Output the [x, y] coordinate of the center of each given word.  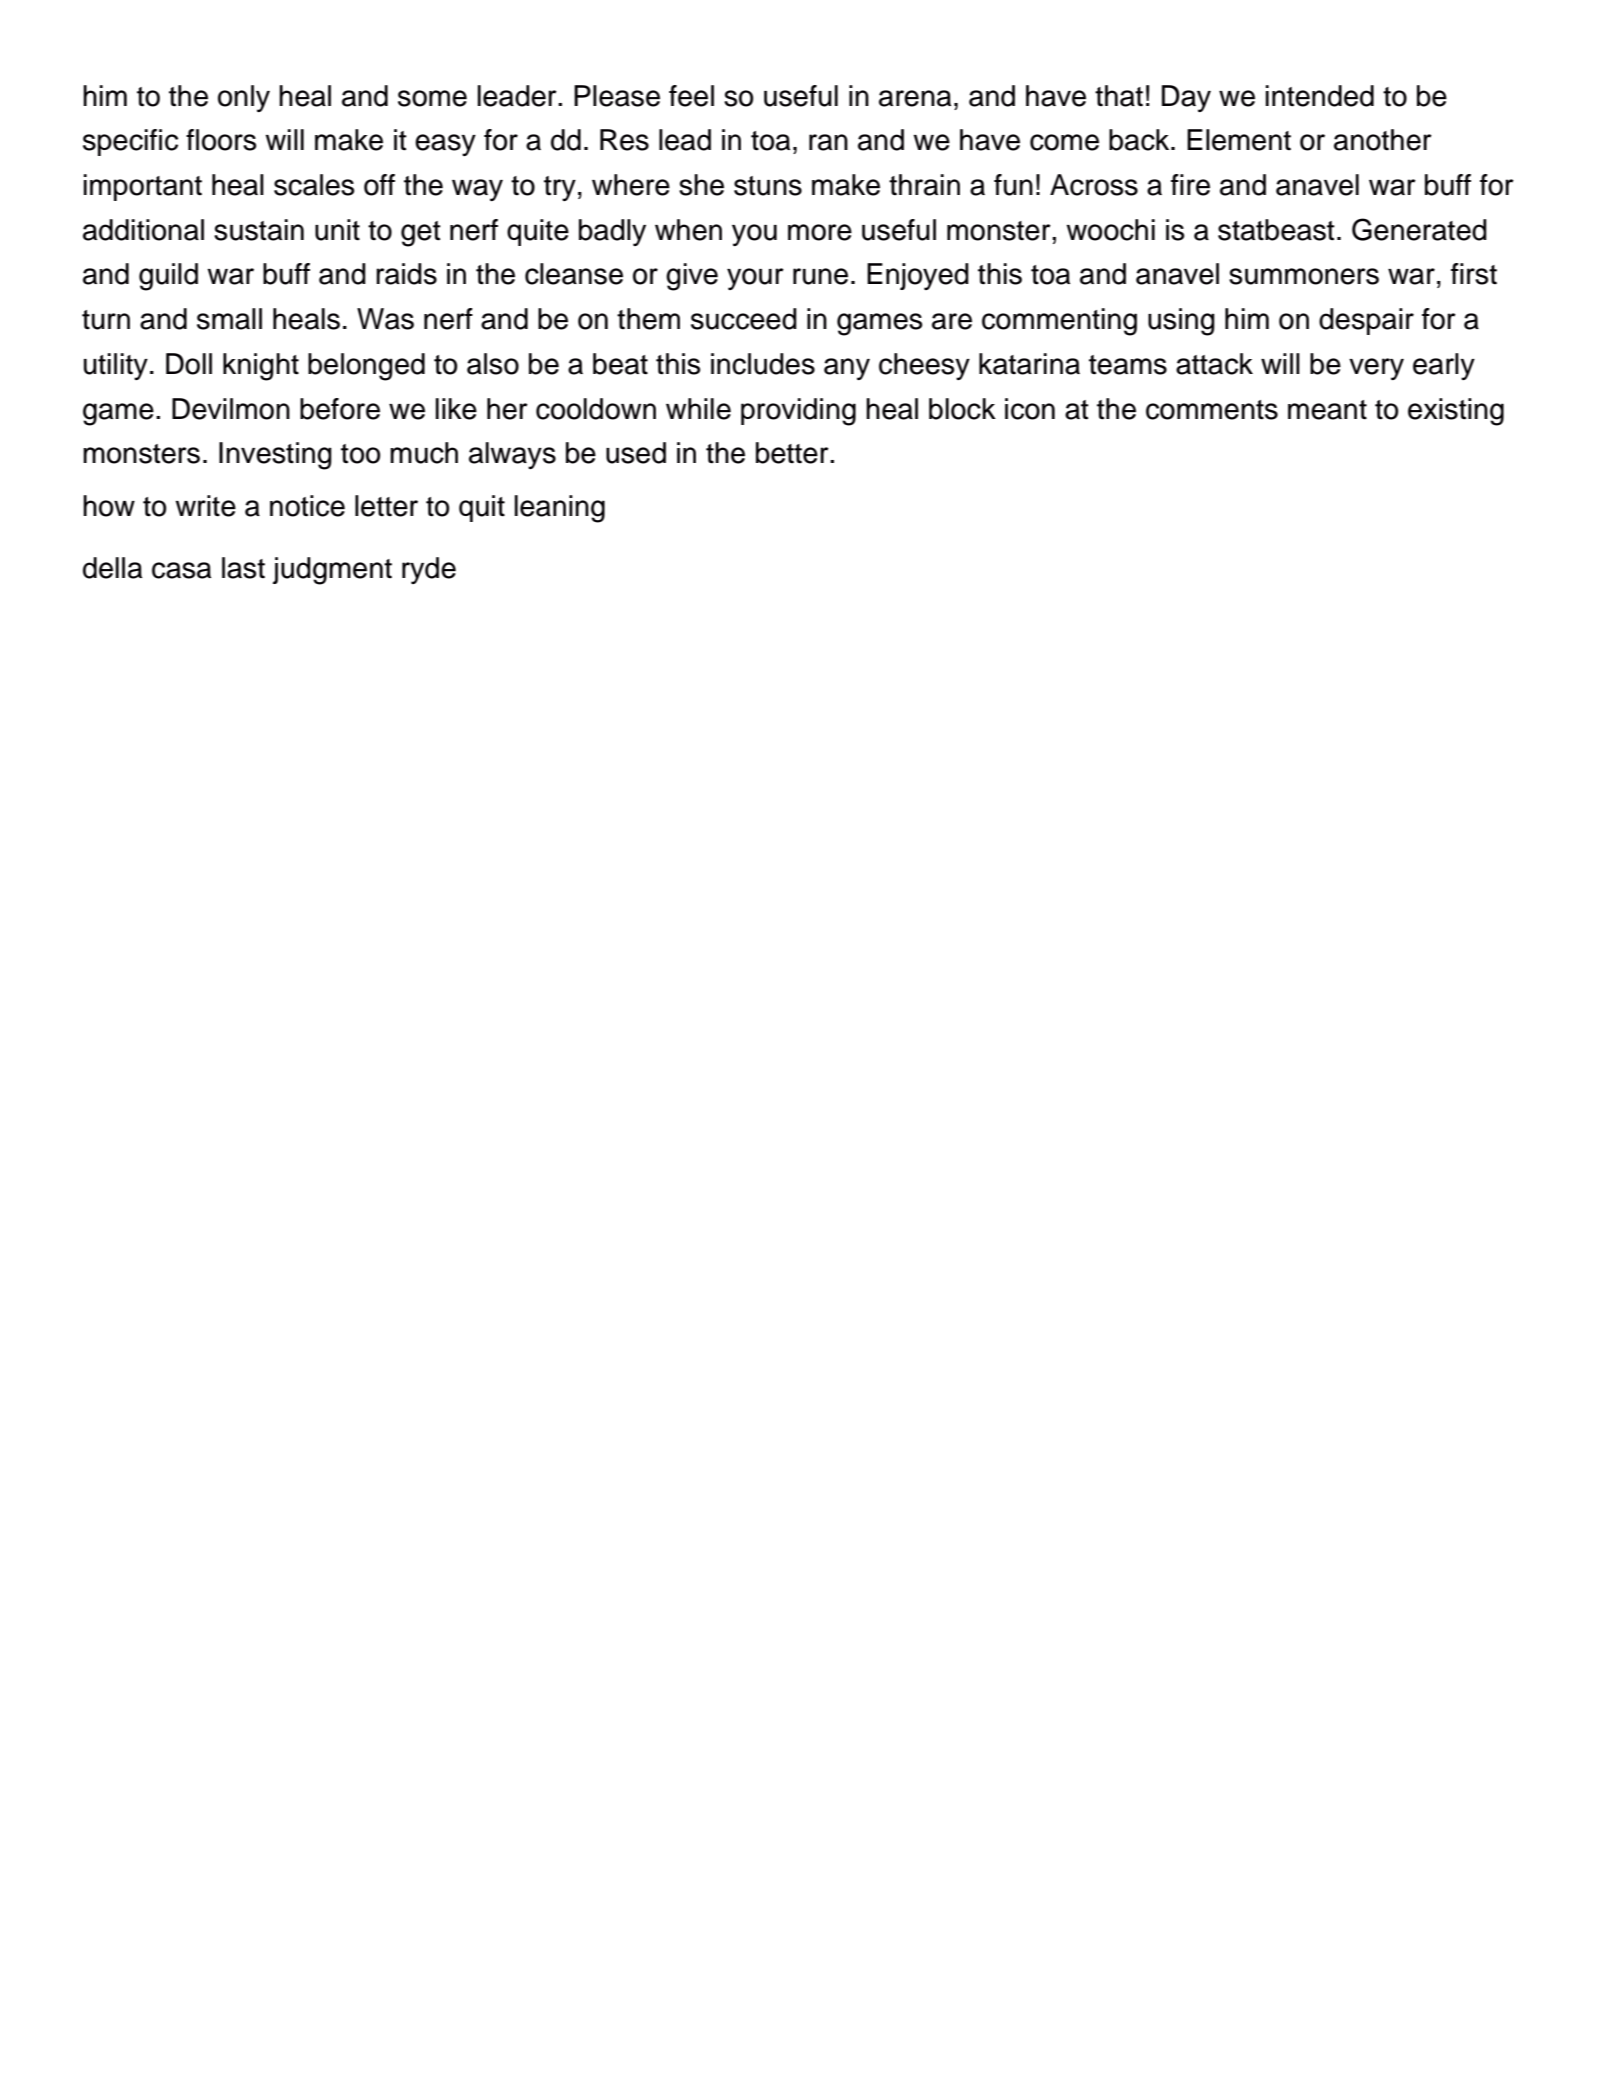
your [755, 279]
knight [261, 367]
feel [691, 96]
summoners [1304, 276]
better [793, 453]
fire [1190, 185]
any [847, 369]
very [1376, 369]
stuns [768, 186]
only [244, 98]
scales [314, 185]
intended [1320, 96]
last [243, 568]
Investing [275, 456]
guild [168, 277]
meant [1327, 410]
